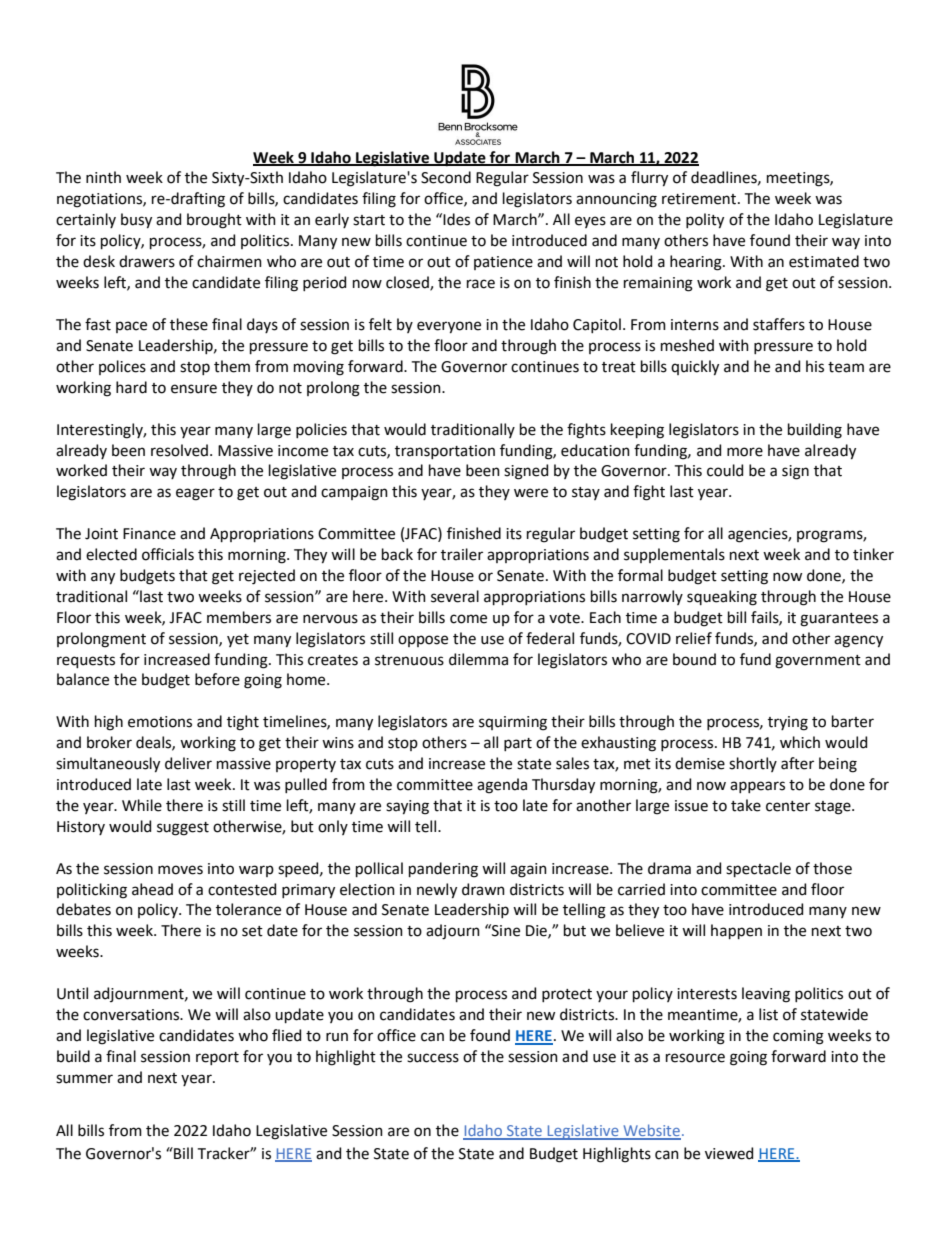 The width and height of the screenshot is (952, 1233). I want to click on agenda, so click(502, 786).
